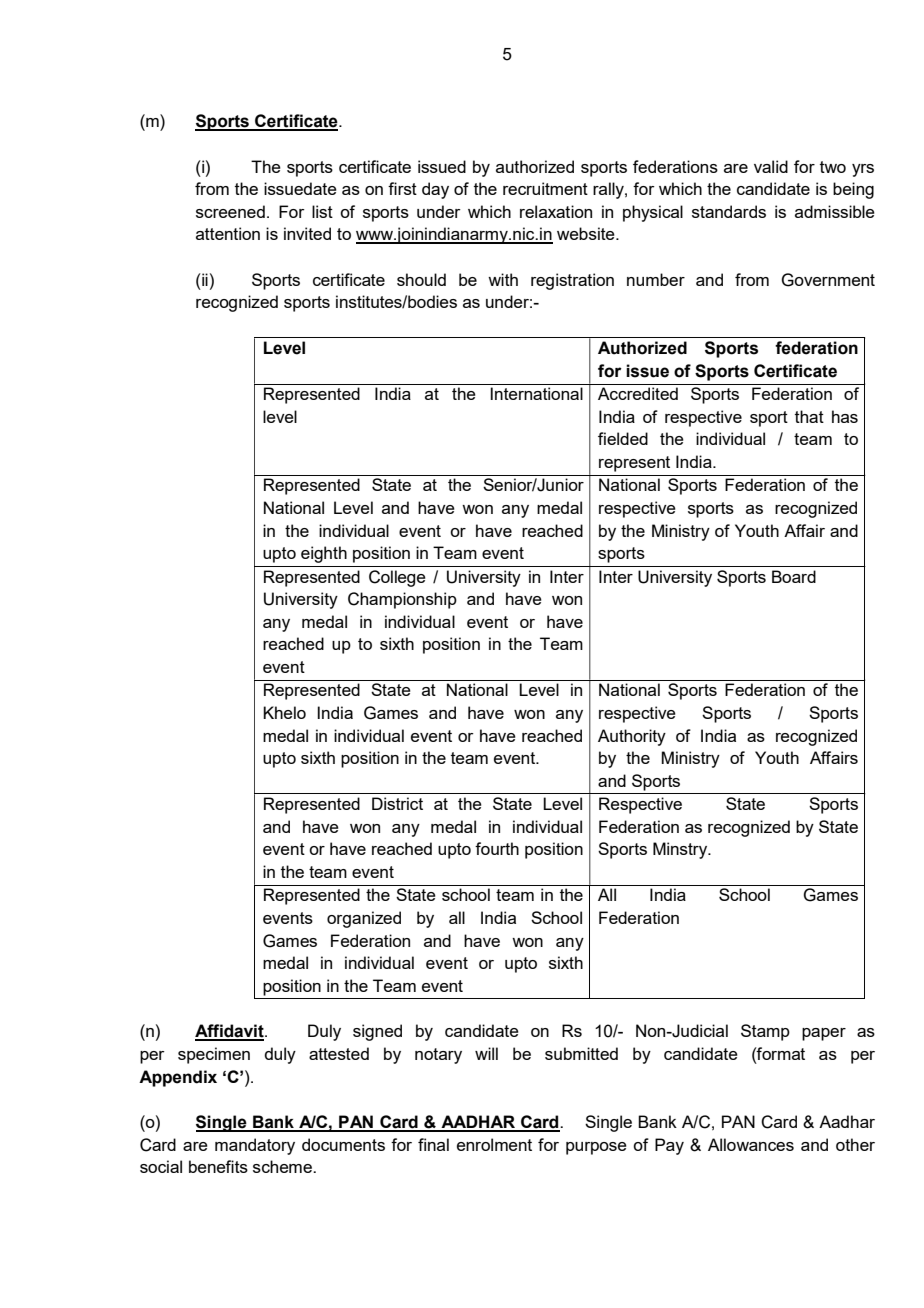 Image resolution: width=924 pixels, height=1308 pixels. I want to click on Board, so click(794, 576).
